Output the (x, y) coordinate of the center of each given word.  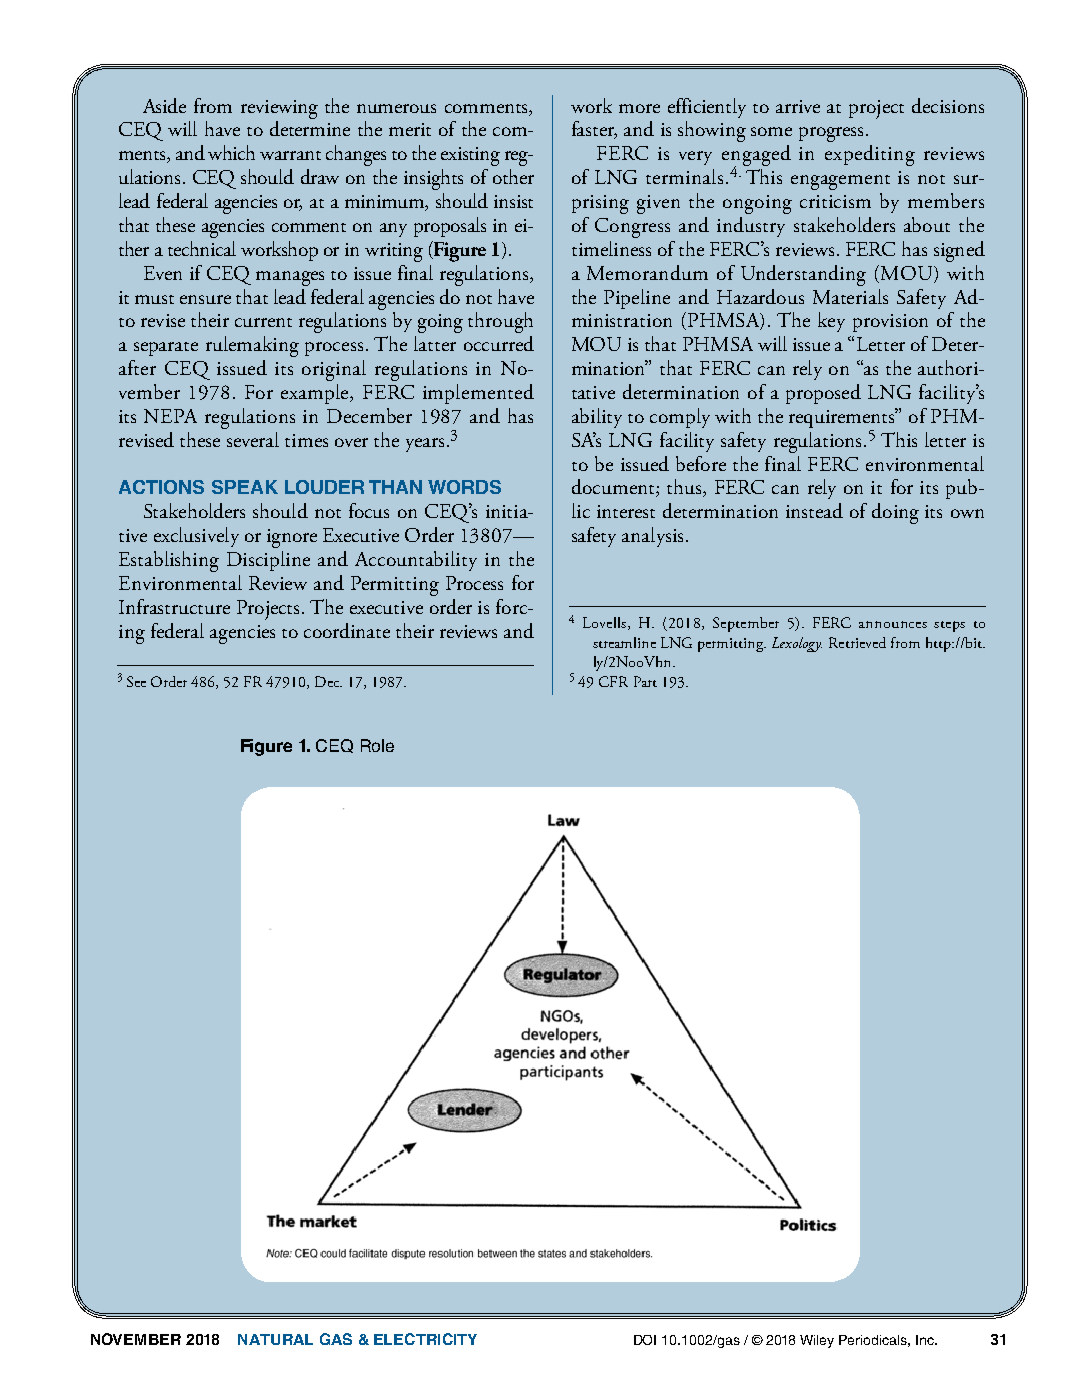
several (253, 439)
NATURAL (275, 1339)
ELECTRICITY (425, 1339)
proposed (823, 394)
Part (645, 681)
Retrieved (857, 642)
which (231, 152)
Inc (926, 1340)
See (136, 681)
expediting (870, 155)
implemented (478, 394)
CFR (613, 681)
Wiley (817, 1341)
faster (594, 130)
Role (377, 745)
